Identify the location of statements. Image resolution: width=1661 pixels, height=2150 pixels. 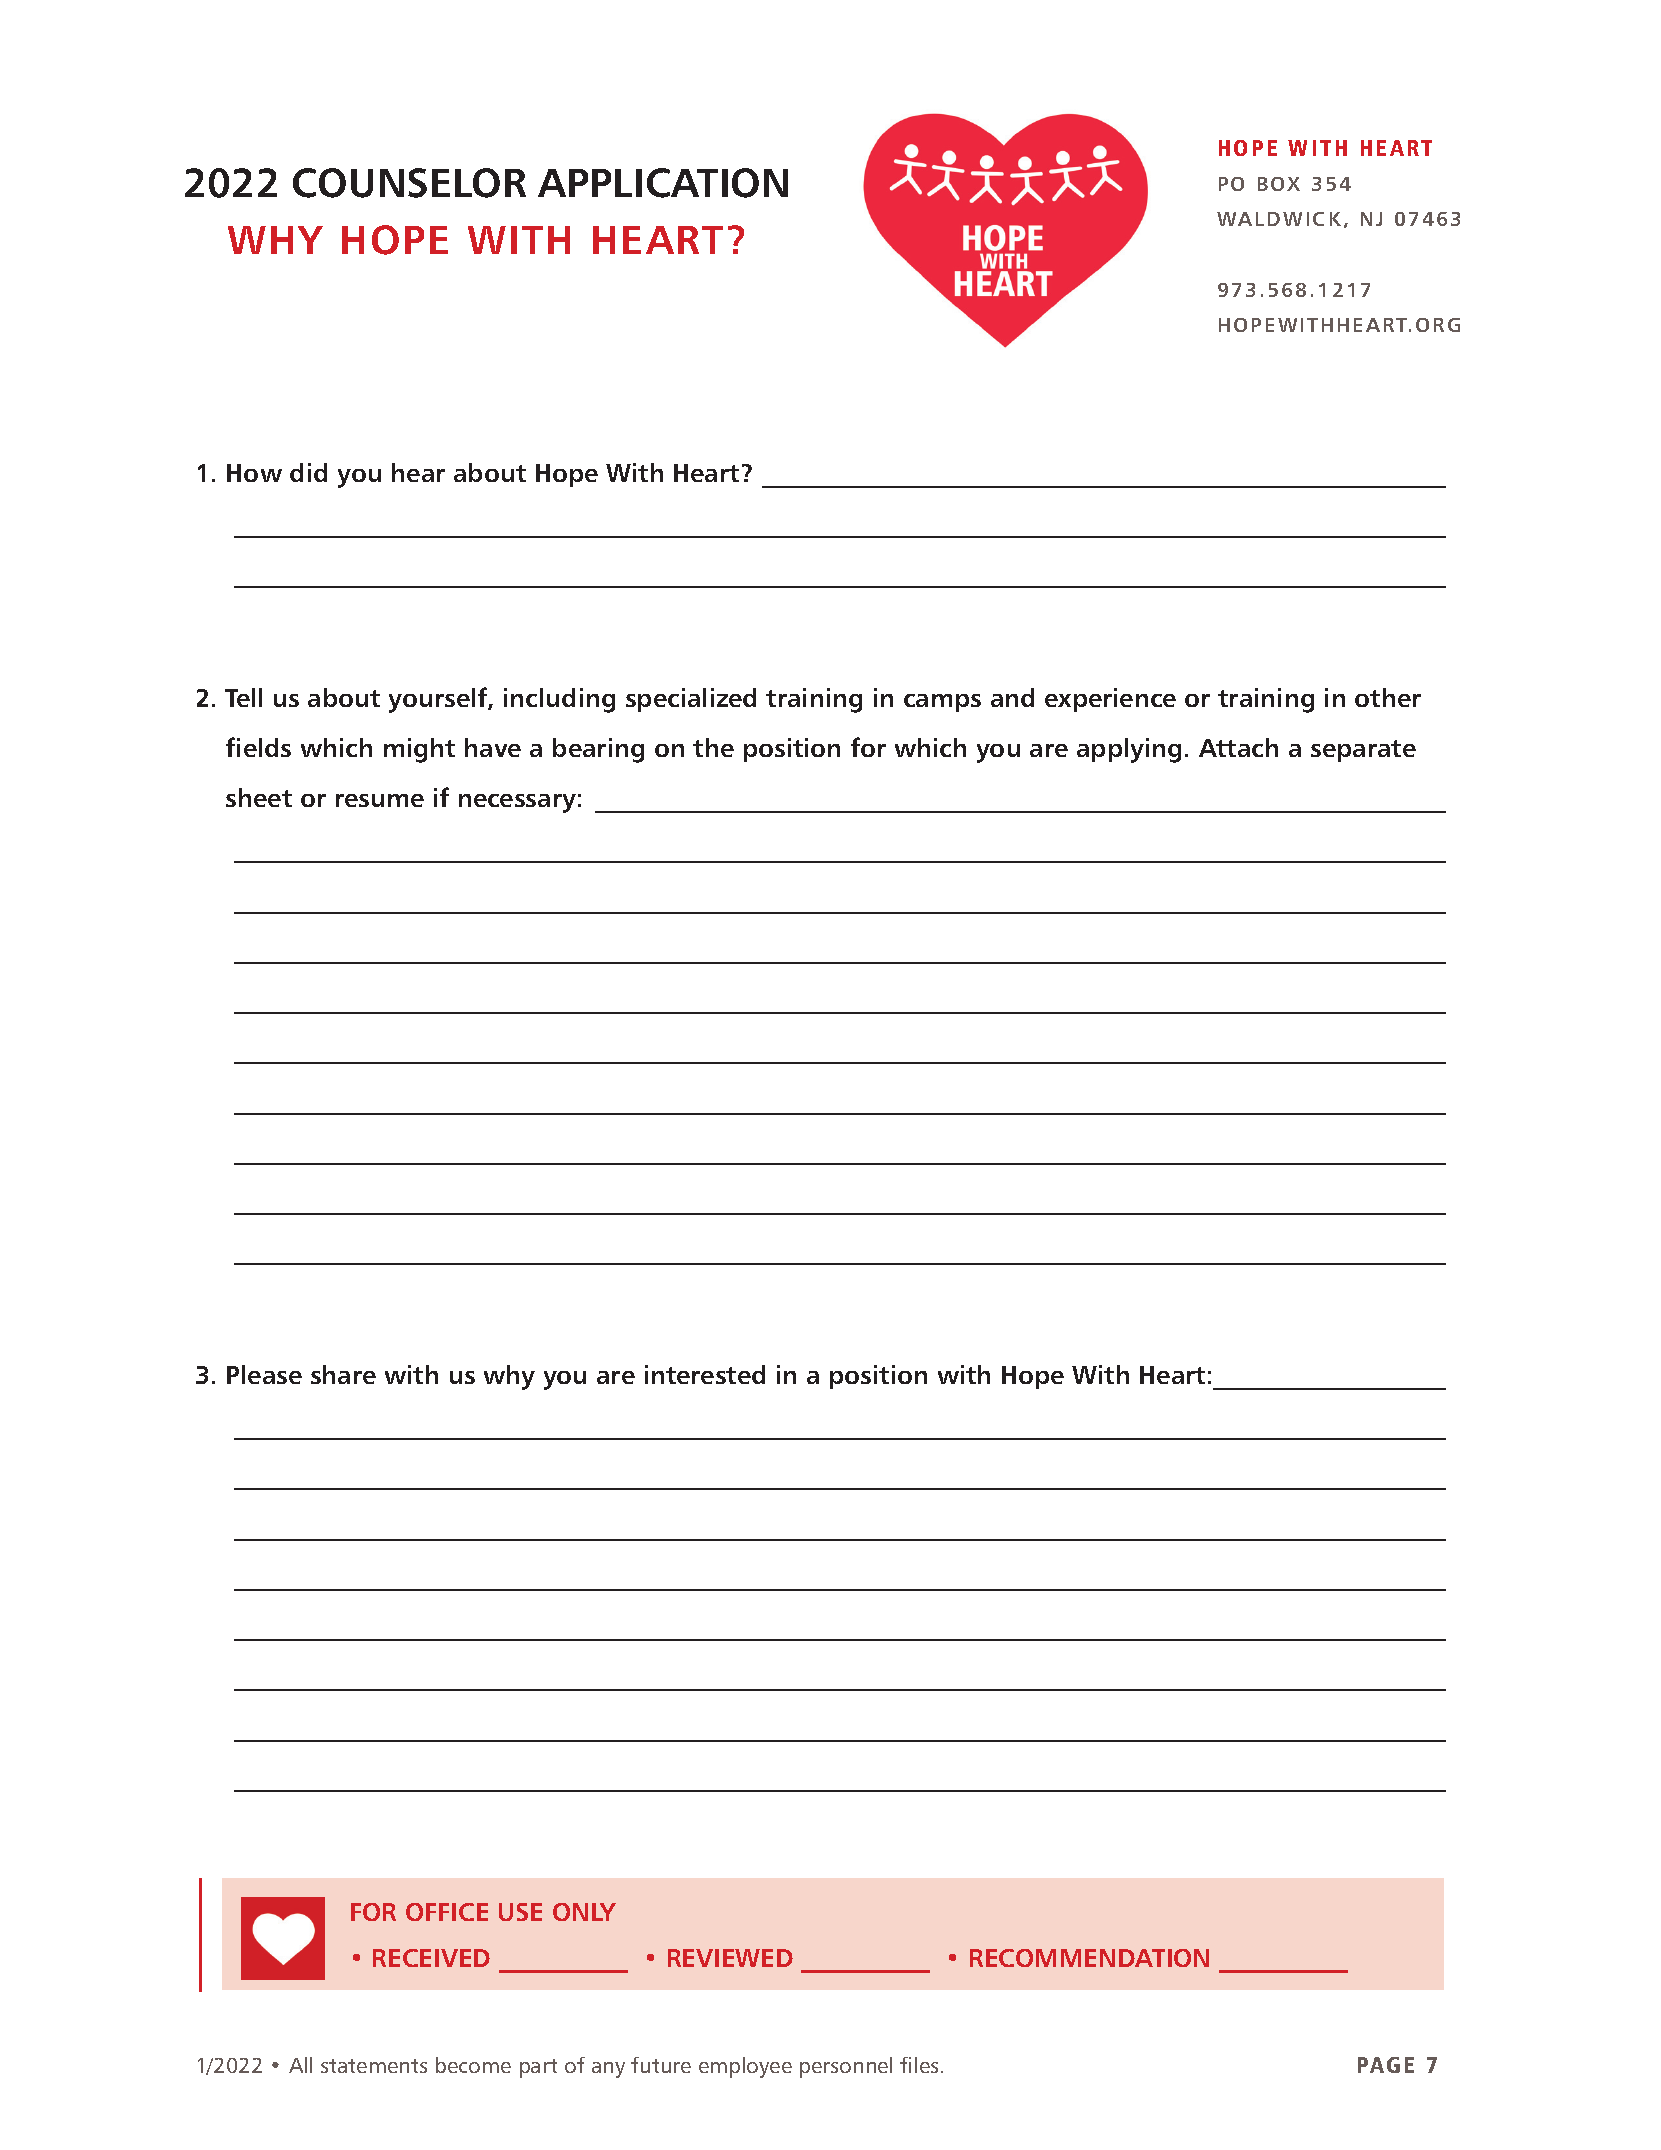
(374, 2066).
